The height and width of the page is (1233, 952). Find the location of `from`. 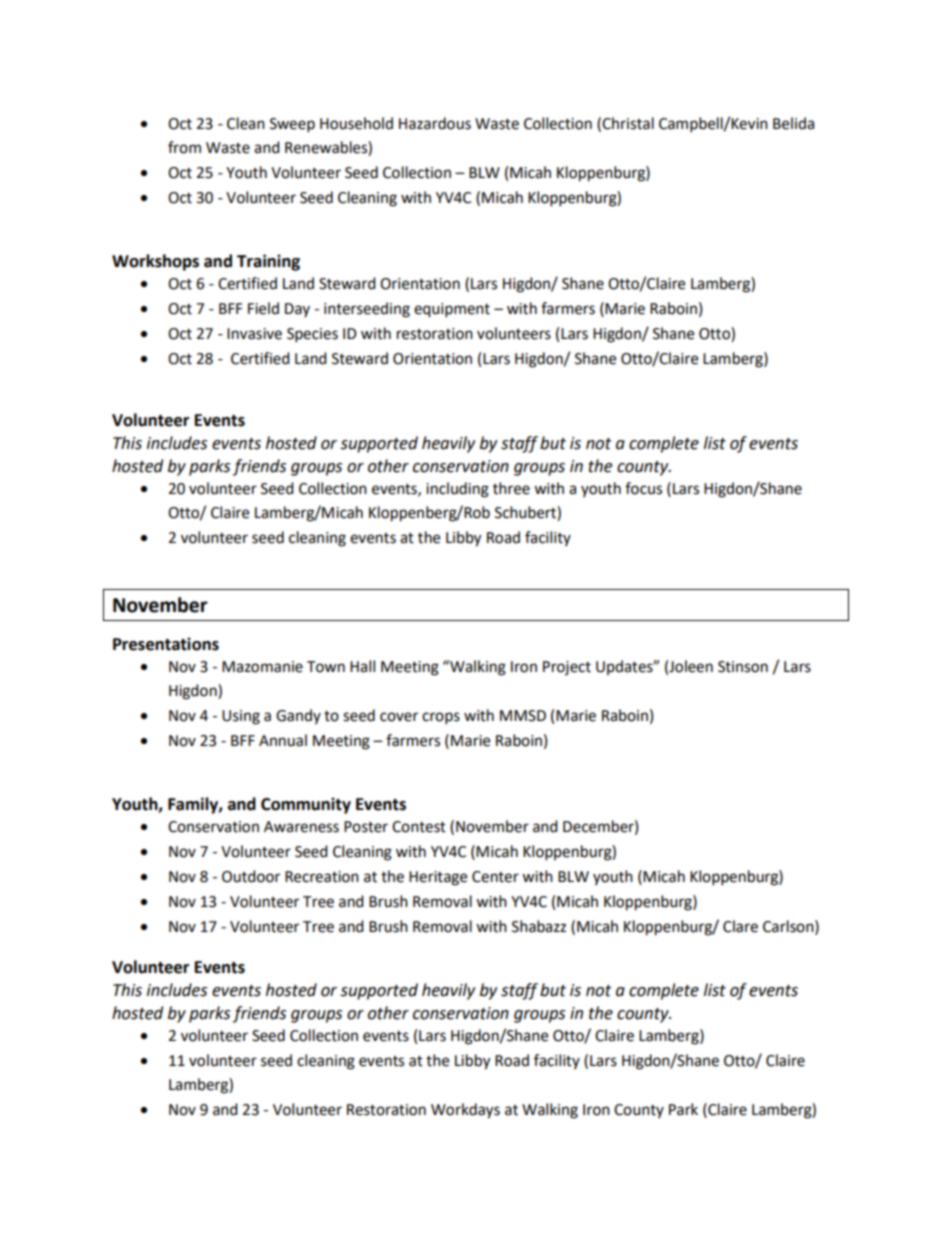

from is located at coordinates (184, 147).
